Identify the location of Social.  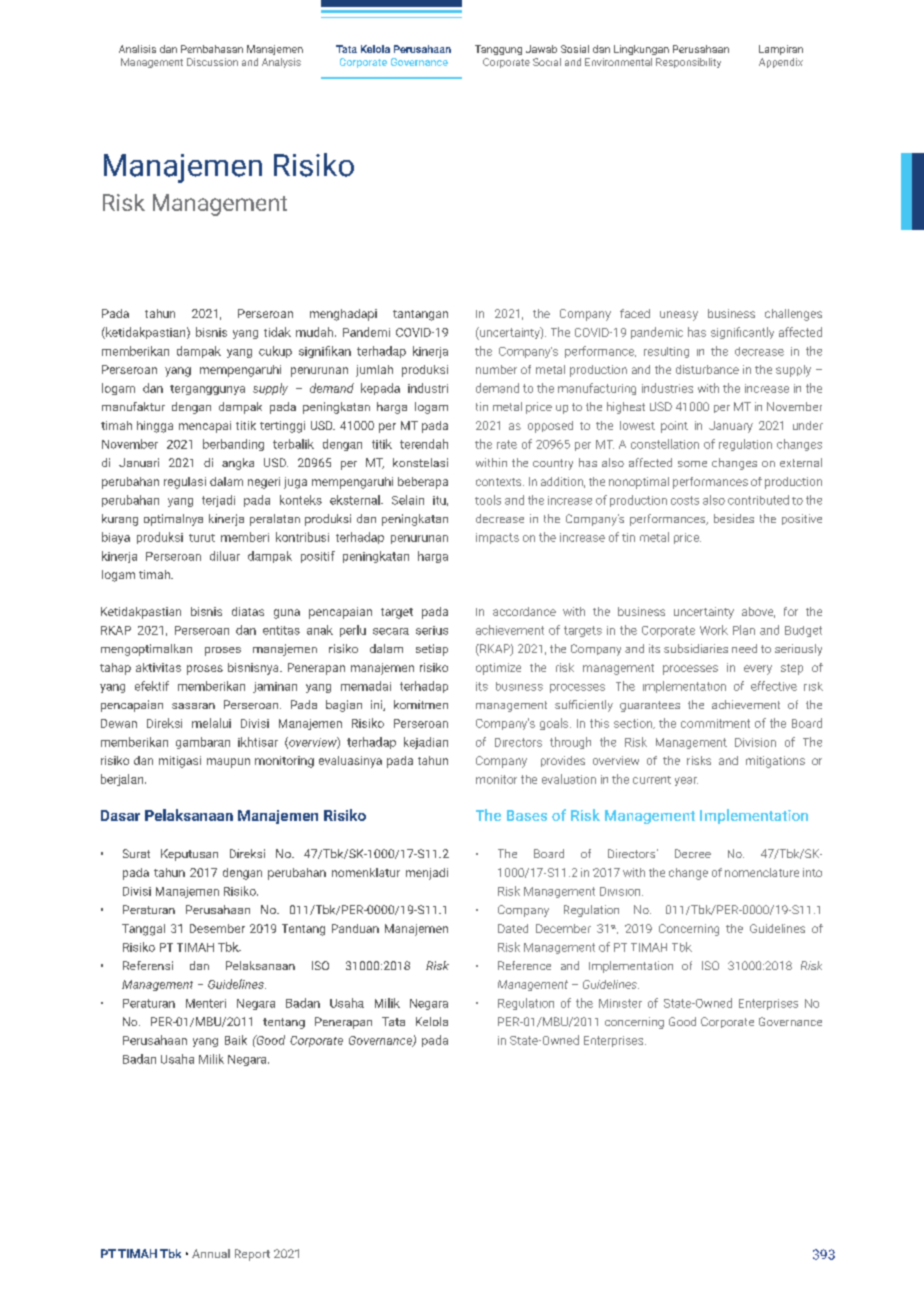
(547, 62).
